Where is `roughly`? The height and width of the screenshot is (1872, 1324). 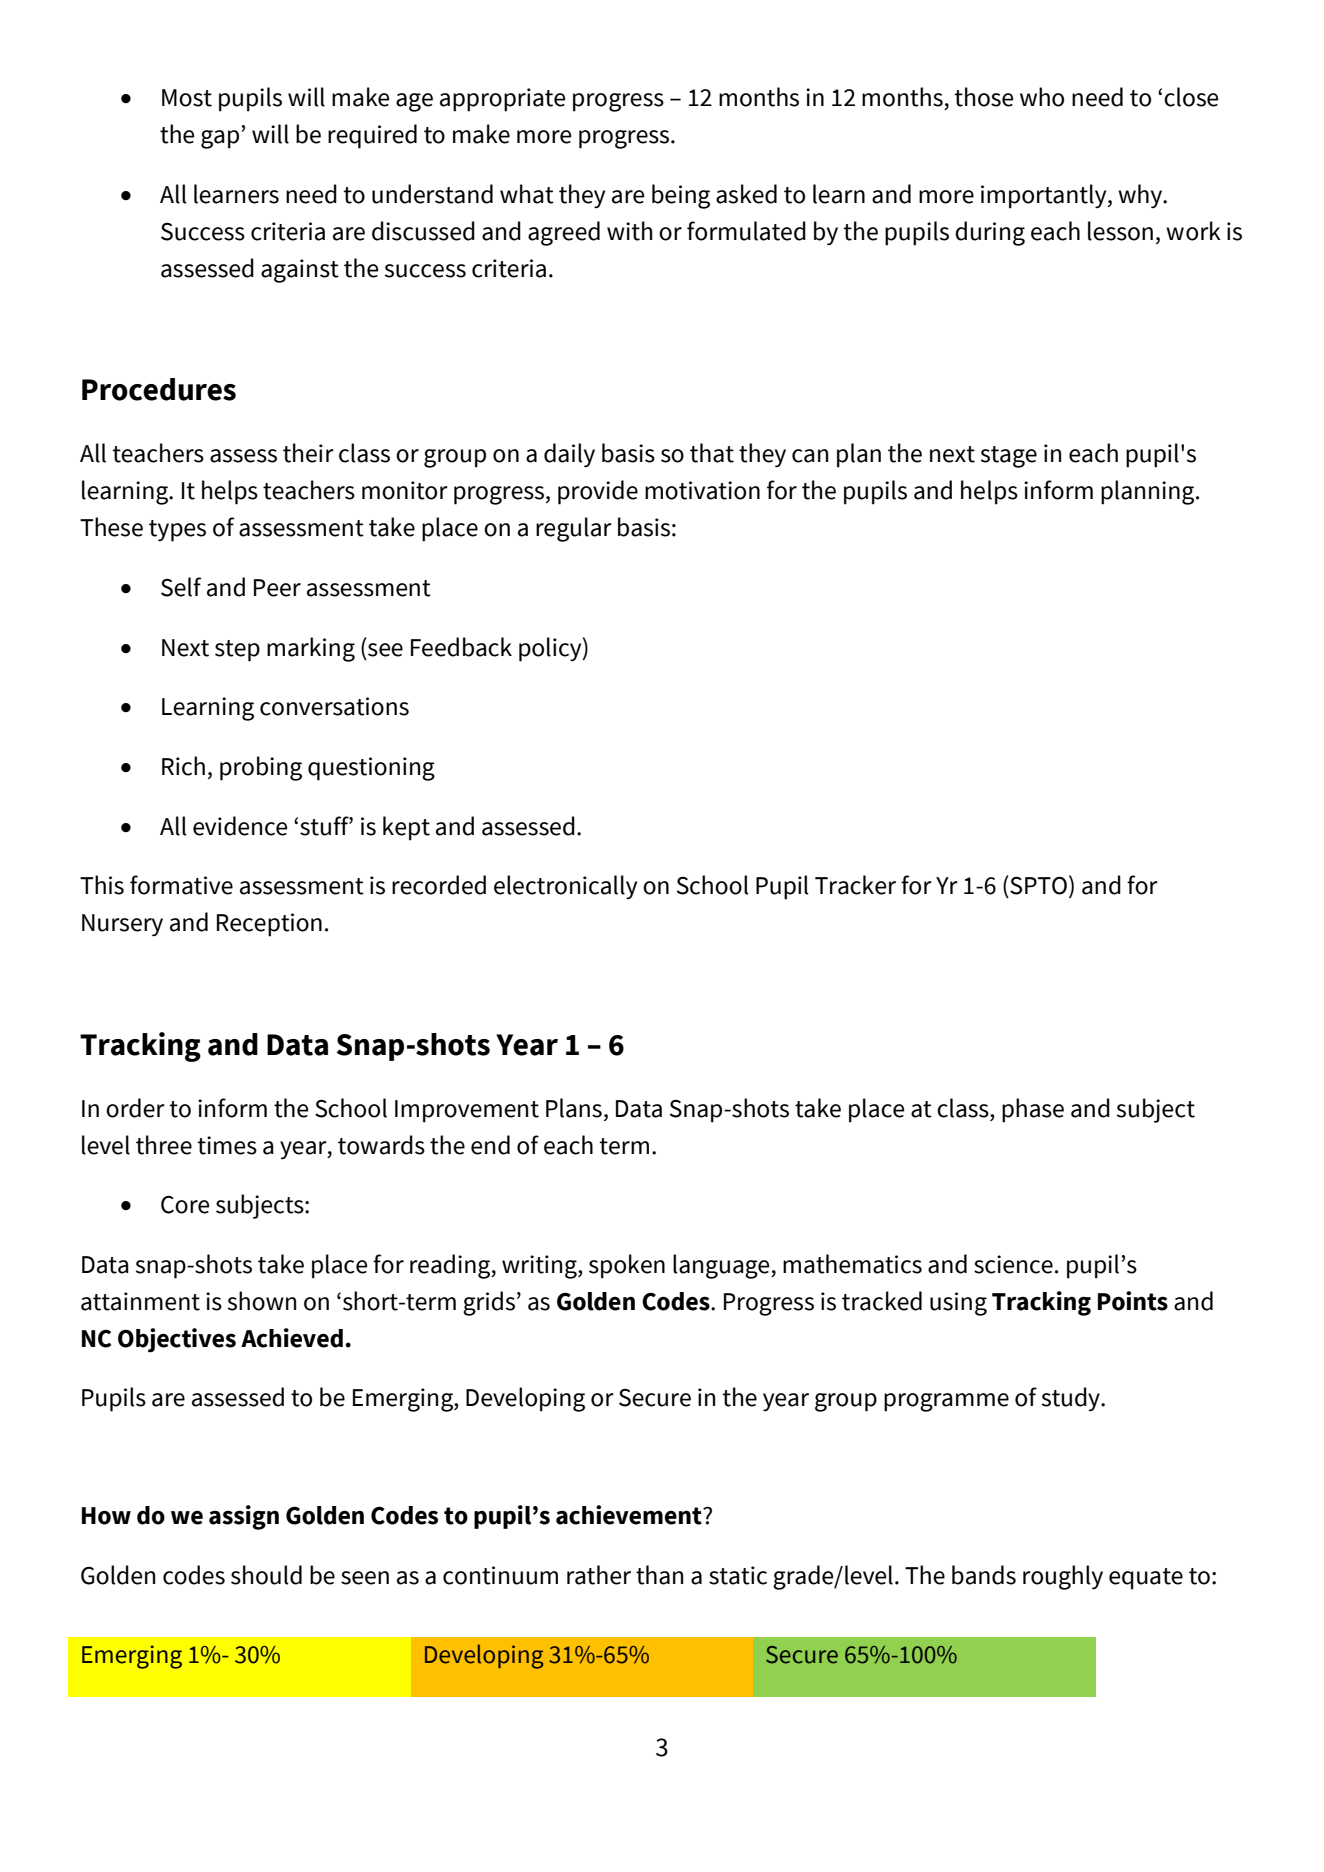 roughly is located at coordinates (1063, 1577).
